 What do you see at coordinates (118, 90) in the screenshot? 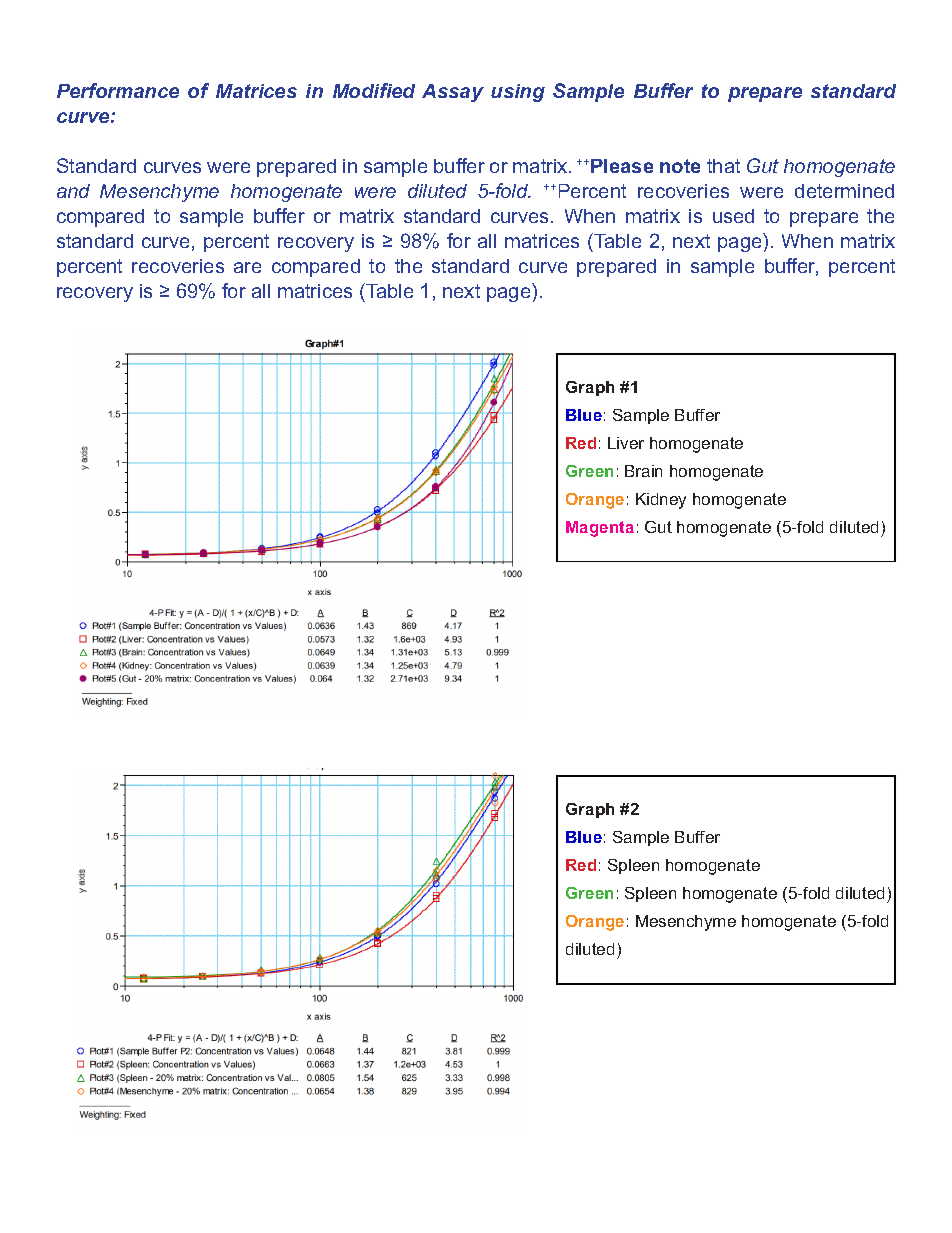
I see `Performance` at bounding box center [118, 90].
